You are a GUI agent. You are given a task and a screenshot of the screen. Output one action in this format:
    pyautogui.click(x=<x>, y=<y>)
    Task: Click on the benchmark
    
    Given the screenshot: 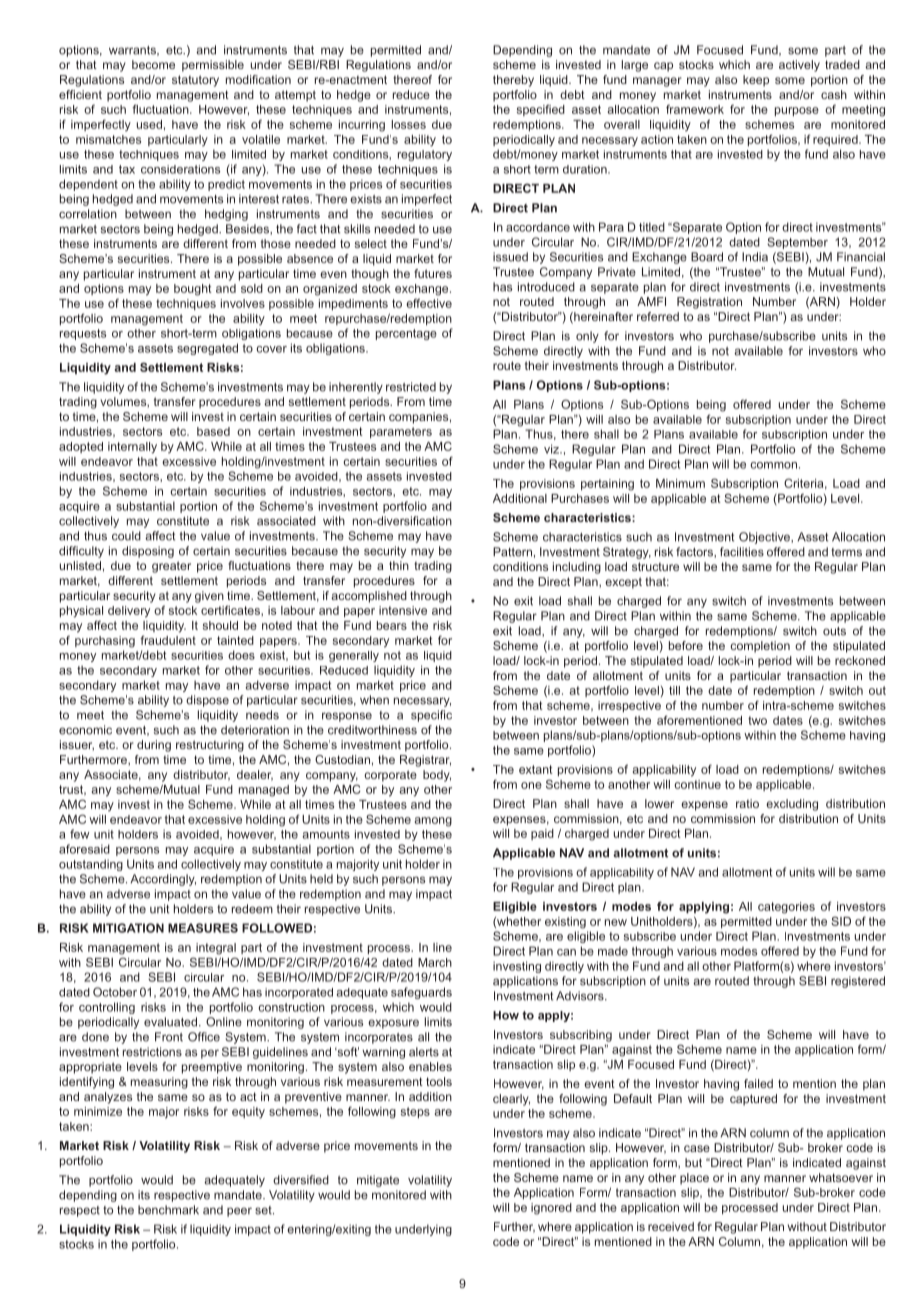 What is the action you would take?
    pyautogui.click(x=168, y=1210)
